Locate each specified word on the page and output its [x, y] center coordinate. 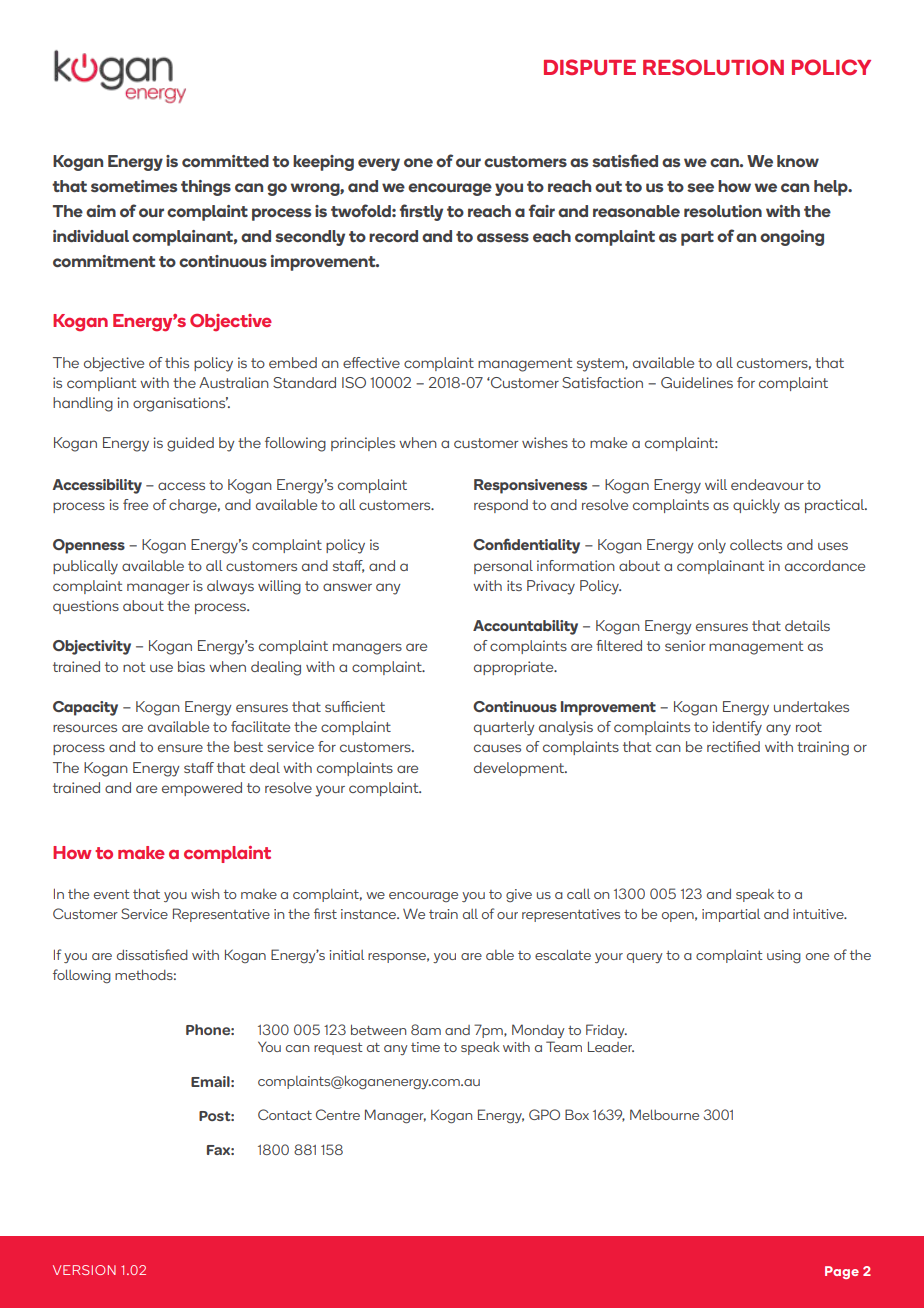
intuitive [819, 914]
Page [842, 1272]
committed [225, 161]
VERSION [84, 1270]
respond [501, 506]
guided [190, 444]
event [112, 894]
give [519, 895]
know [798, 161]
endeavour [767, 484]
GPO [544, 1114]
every [379, 164]
